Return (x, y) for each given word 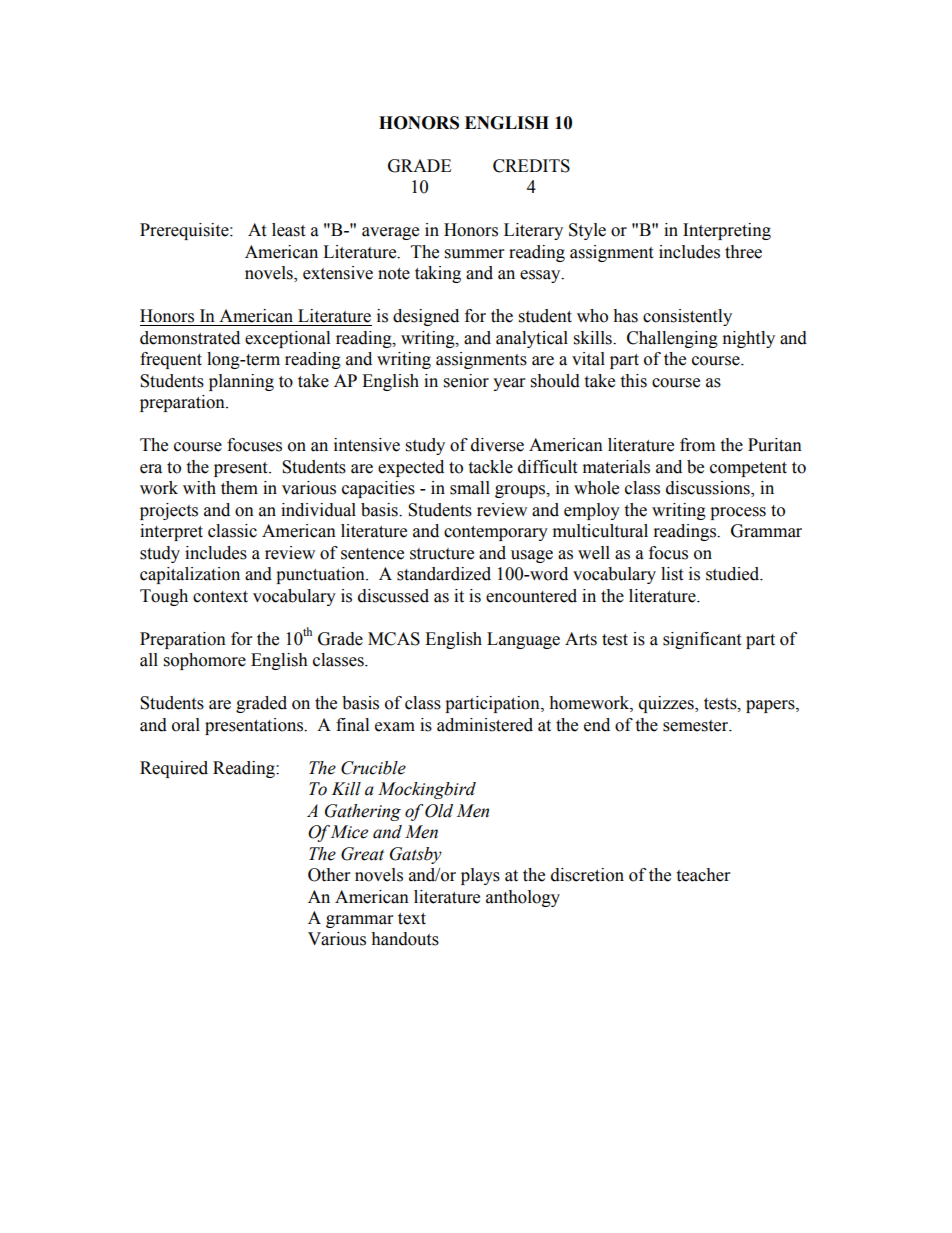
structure (442, 554)
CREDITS (531, 166)
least (288, 230)
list (672, 574)
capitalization (190, 575)
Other (329, 875)
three (743, 252)
